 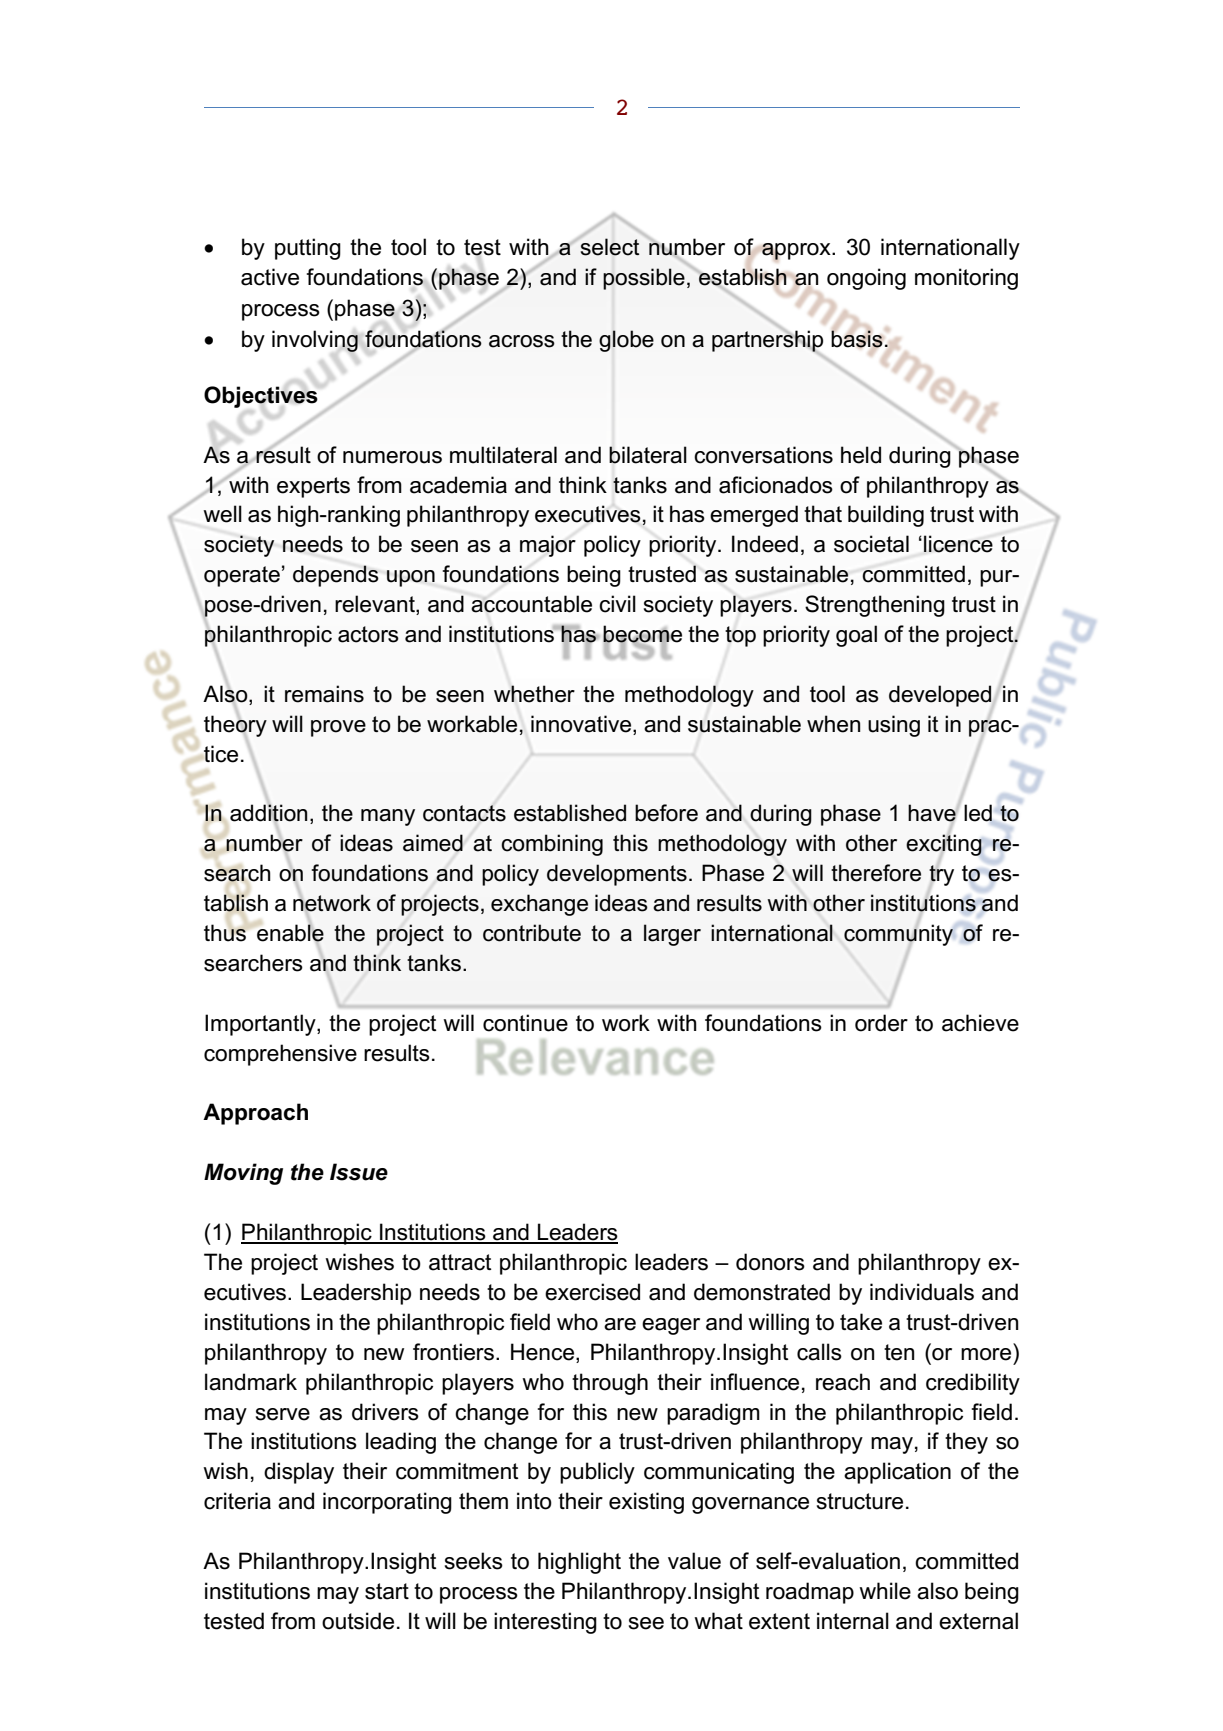 I want to click on putting, so click(x=308, y=249).
